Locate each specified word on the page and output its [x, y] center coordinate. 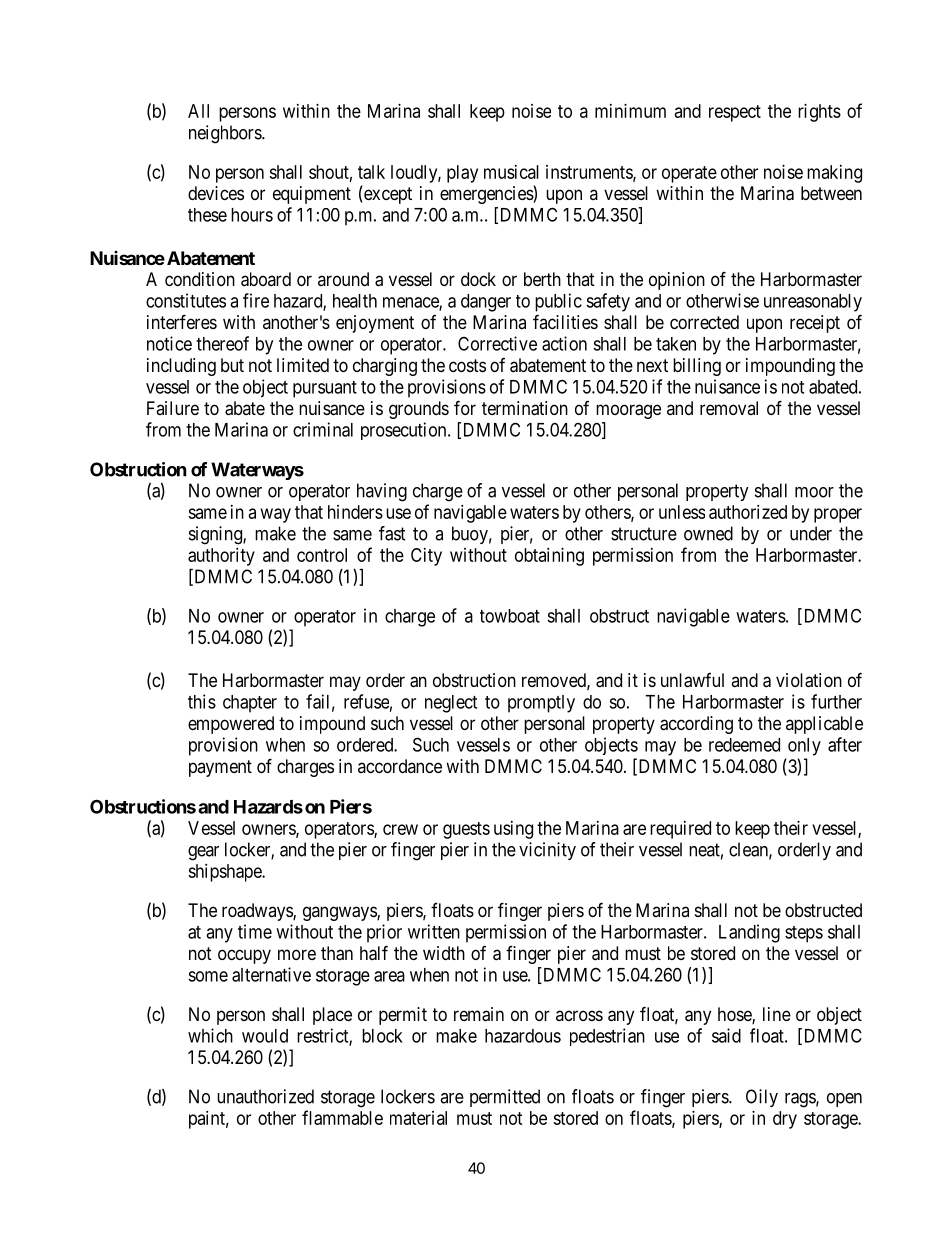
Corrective [497, 343]
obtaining [549, 557]
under [811, 533]
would [265, 1036]
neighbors [226, 134]
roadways [258, 912]
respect [735, 113]
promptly [541, 704]
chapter [250, 704]
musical [511, 172]
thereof [222, 343]
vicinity [547, 851]
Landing [749, 933]
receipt [815, 324]
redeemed [744, 745]
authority [221, 557]
